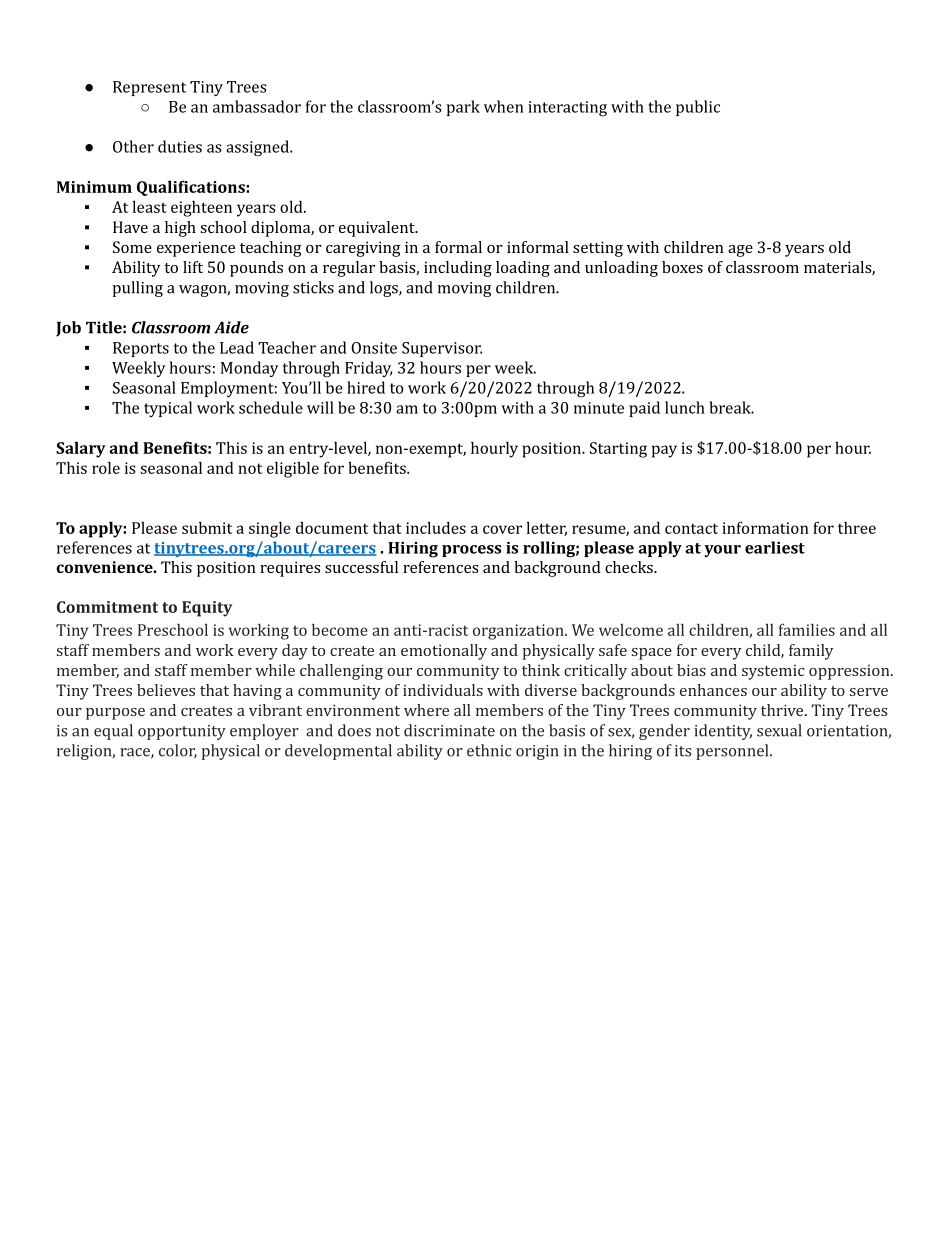  I want to click on age, so click(740, 251).
